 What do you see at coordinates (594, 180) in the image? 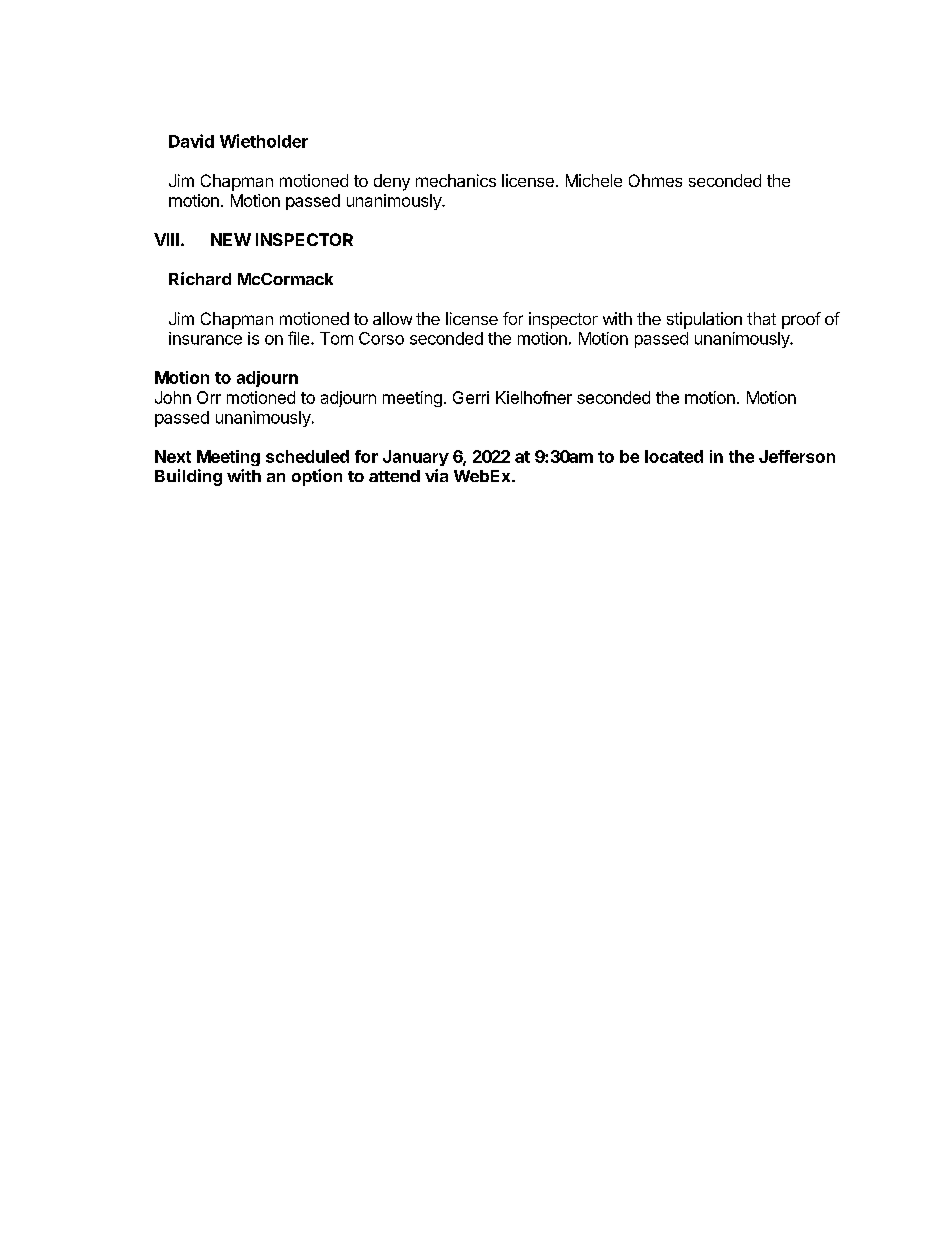
I see `Michele` at bounding box center [594, 180].
